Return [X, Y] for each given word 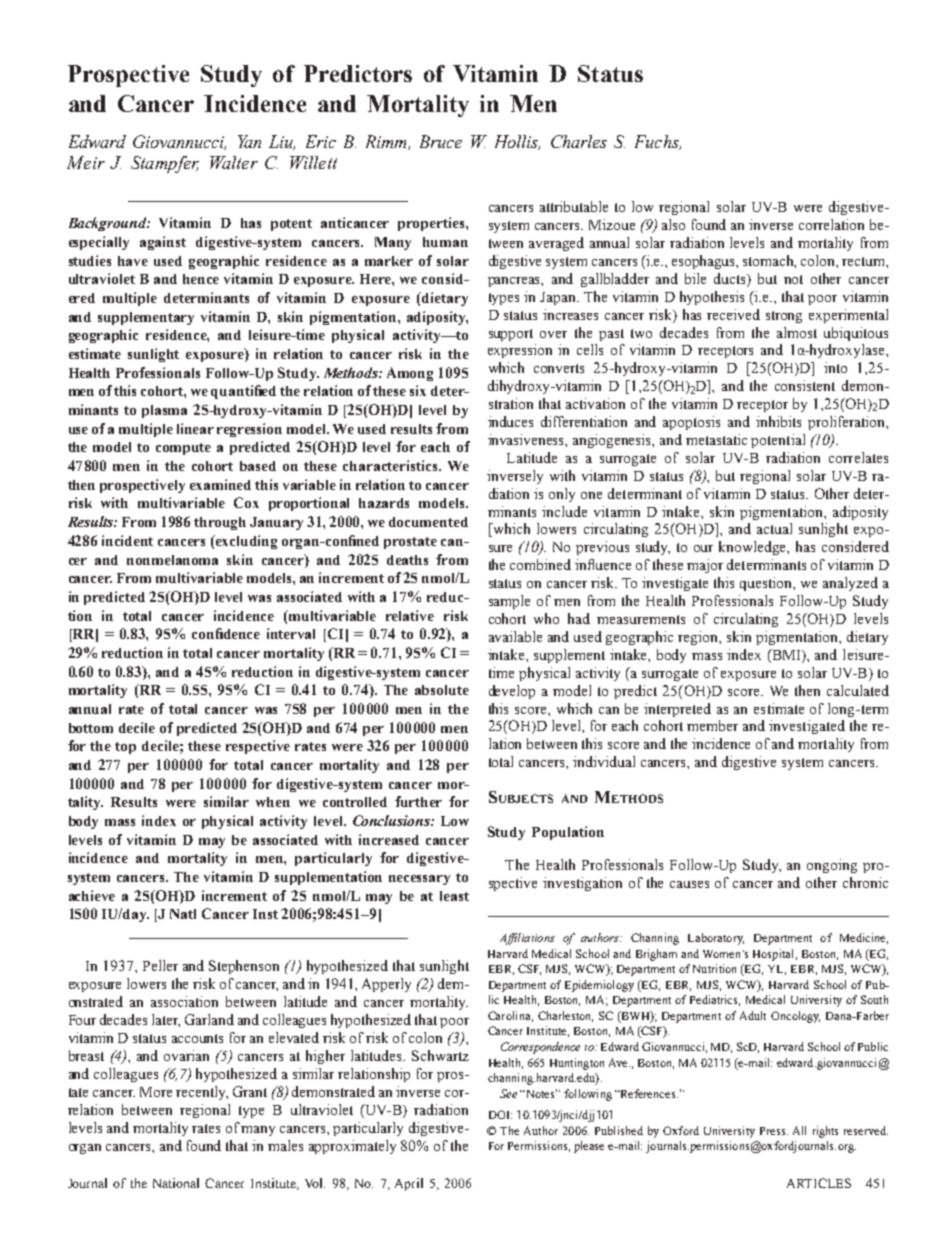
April [409, 1184]
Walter [234, 162]
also [673, 224]
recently [202, 1093]
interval [291, 633]
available [515, 636]
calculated [858, 690]
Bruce [441, 141]
